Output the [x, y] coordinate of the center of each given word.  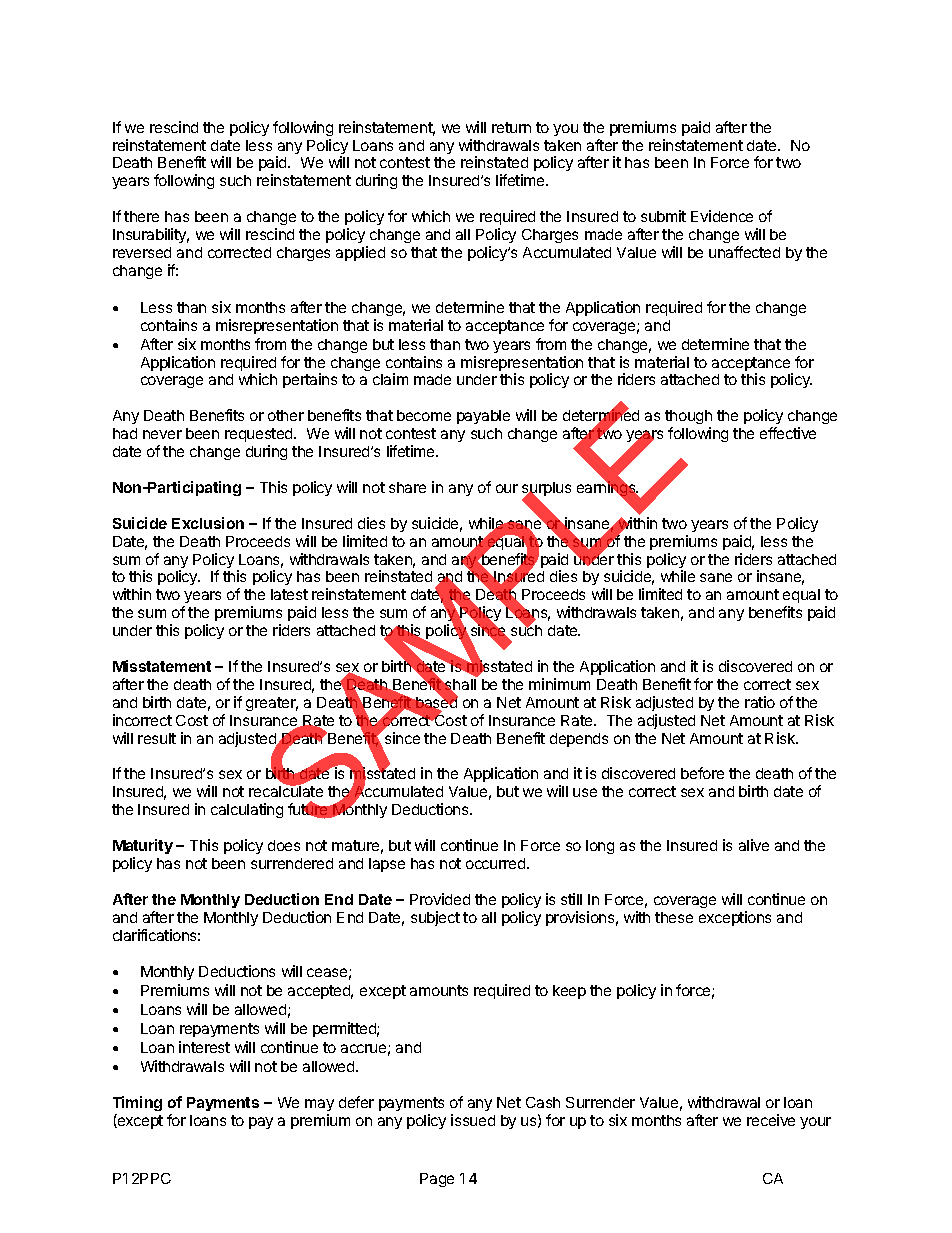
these [674, 917]
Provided [440, 899]
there [141, 216]
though [688, 419]
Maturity [143, 846]
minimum [559, 684]
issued [473, 1120]
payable [483, 417]
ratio [760, 702]
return [511, 127]
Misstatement [162, 666]
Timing [137, 1103]
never [162, 434]
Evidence [722, 216]
